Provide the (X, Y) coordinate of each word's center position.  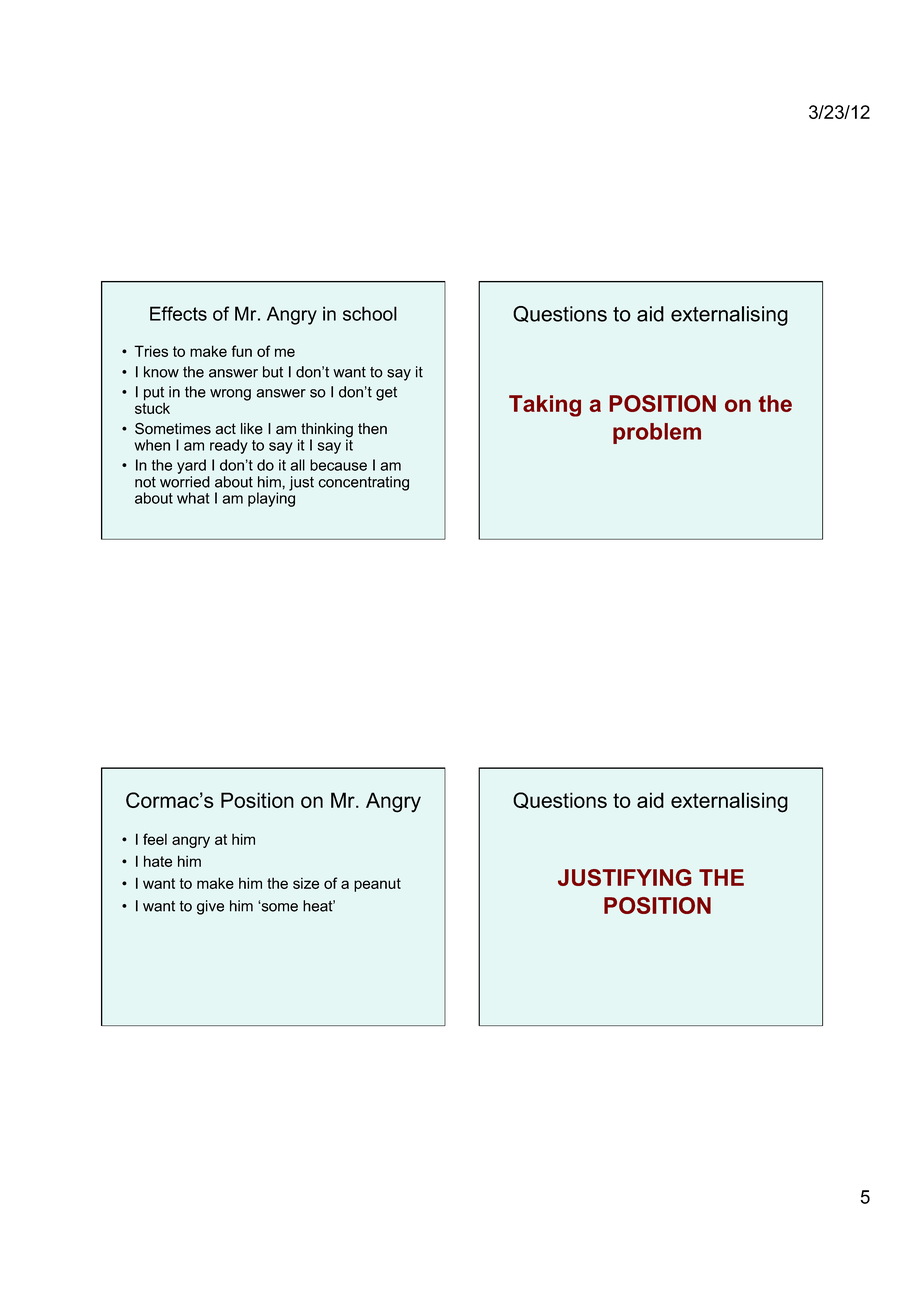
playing (271, 498)
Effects (178, 313)
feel (155, 839)
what (193, 498)
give (210, 907)
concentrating (363, 483)
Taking (545, 406)
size (306, 883)
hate (158, 861)
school (370, 313)
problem (657, 433)
